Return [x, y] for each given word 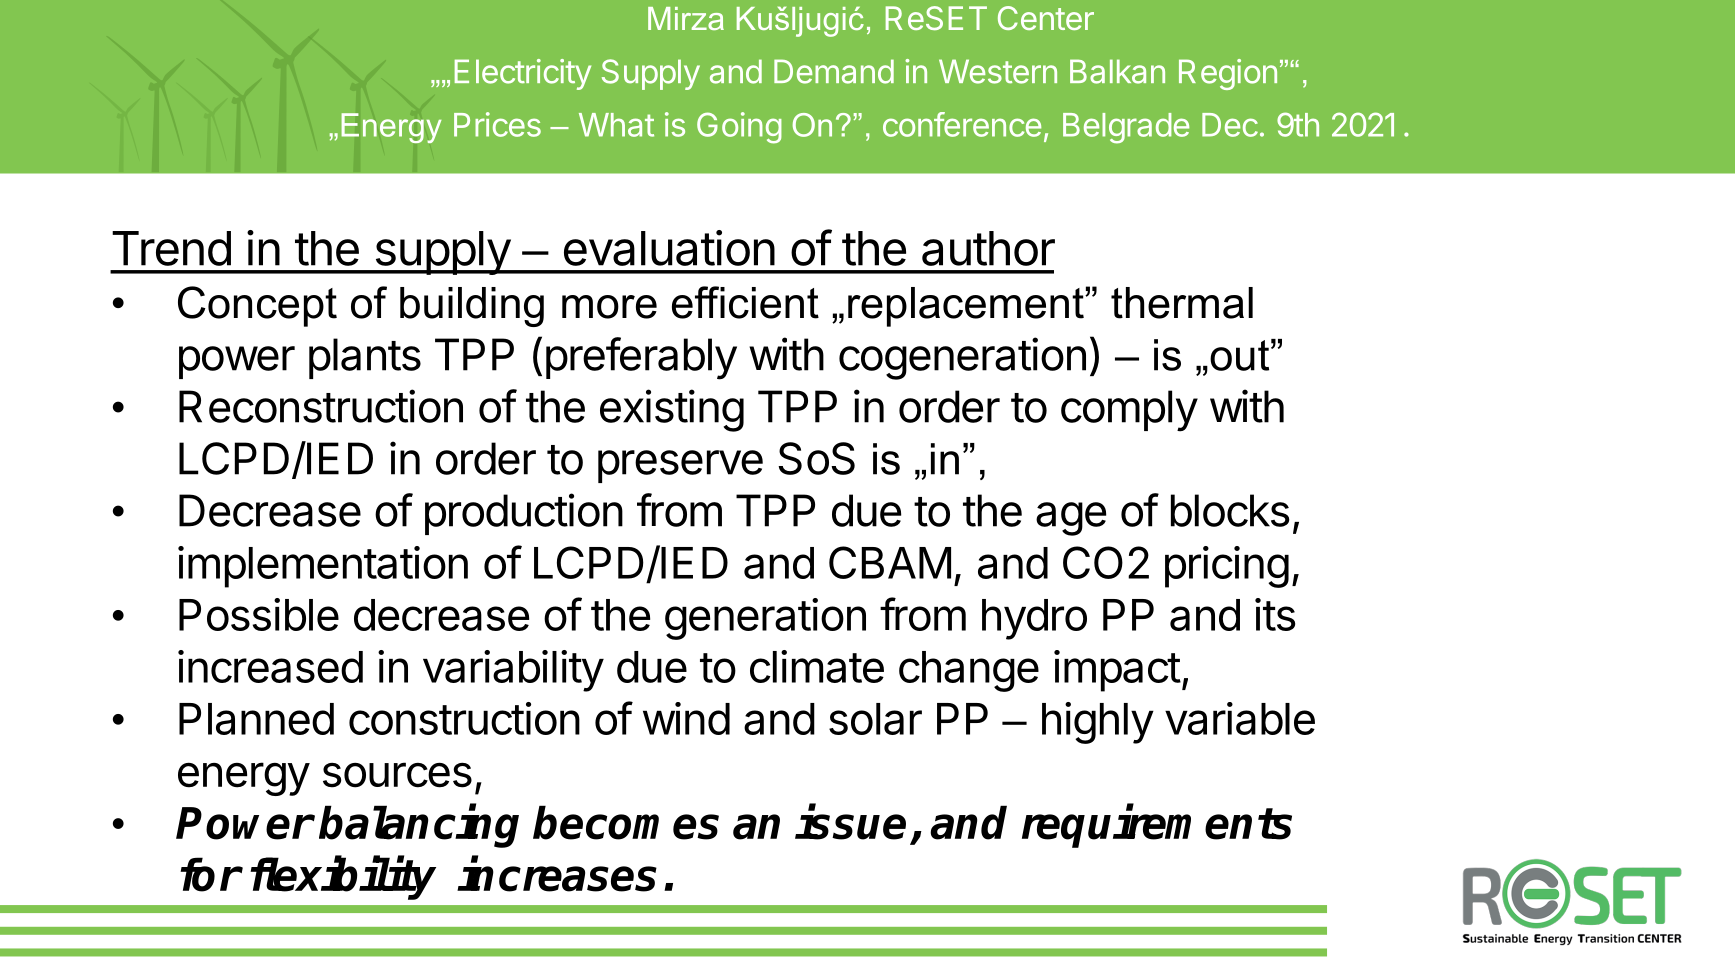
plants [365, 358]
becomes [626, 822]
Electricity [523, 74]
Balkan [1117, 71]
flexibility [343, 878]
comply [1129, 411]
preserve [680, 466]
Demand [834, 71]
